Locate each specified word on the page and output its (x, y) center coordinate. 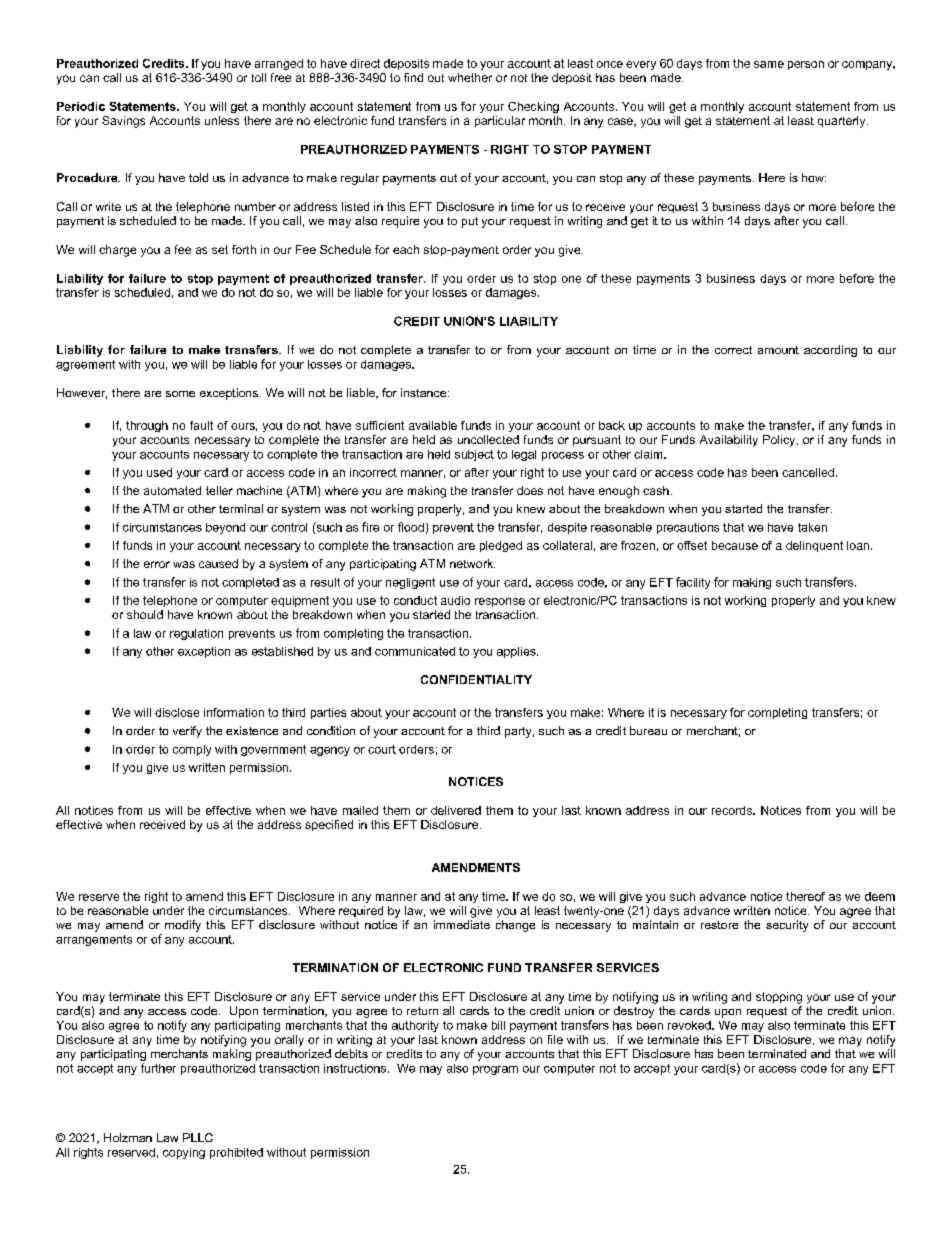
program (495, 1070)
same (769, 64)
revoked (690, 1025)
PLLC (198, 1137)
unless (222, 120)
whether (470, 77)
